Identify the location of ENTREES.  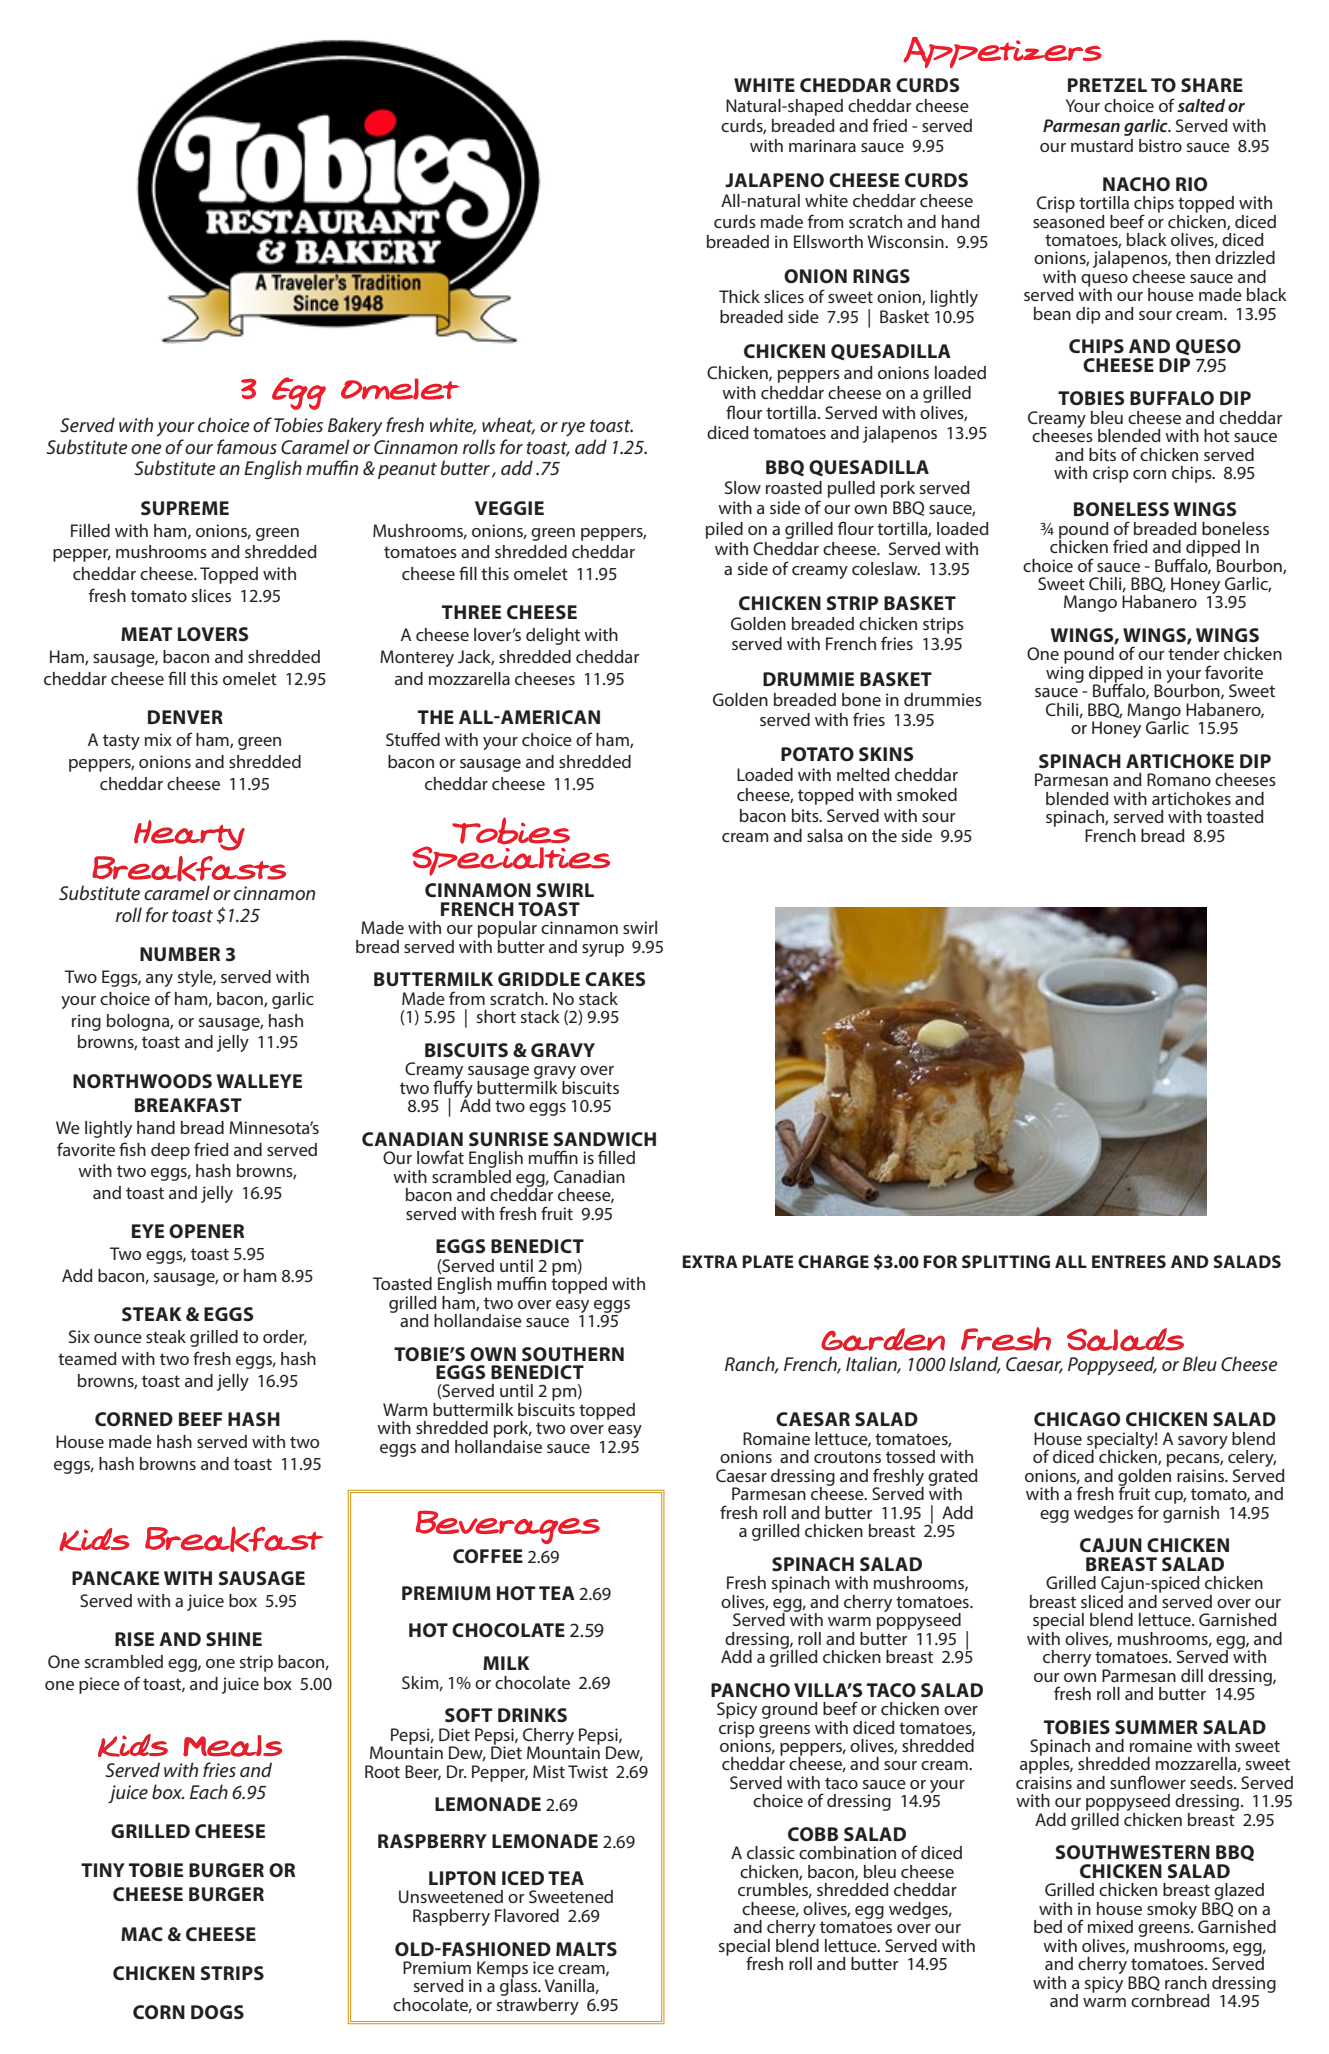
(1129, 1261).
